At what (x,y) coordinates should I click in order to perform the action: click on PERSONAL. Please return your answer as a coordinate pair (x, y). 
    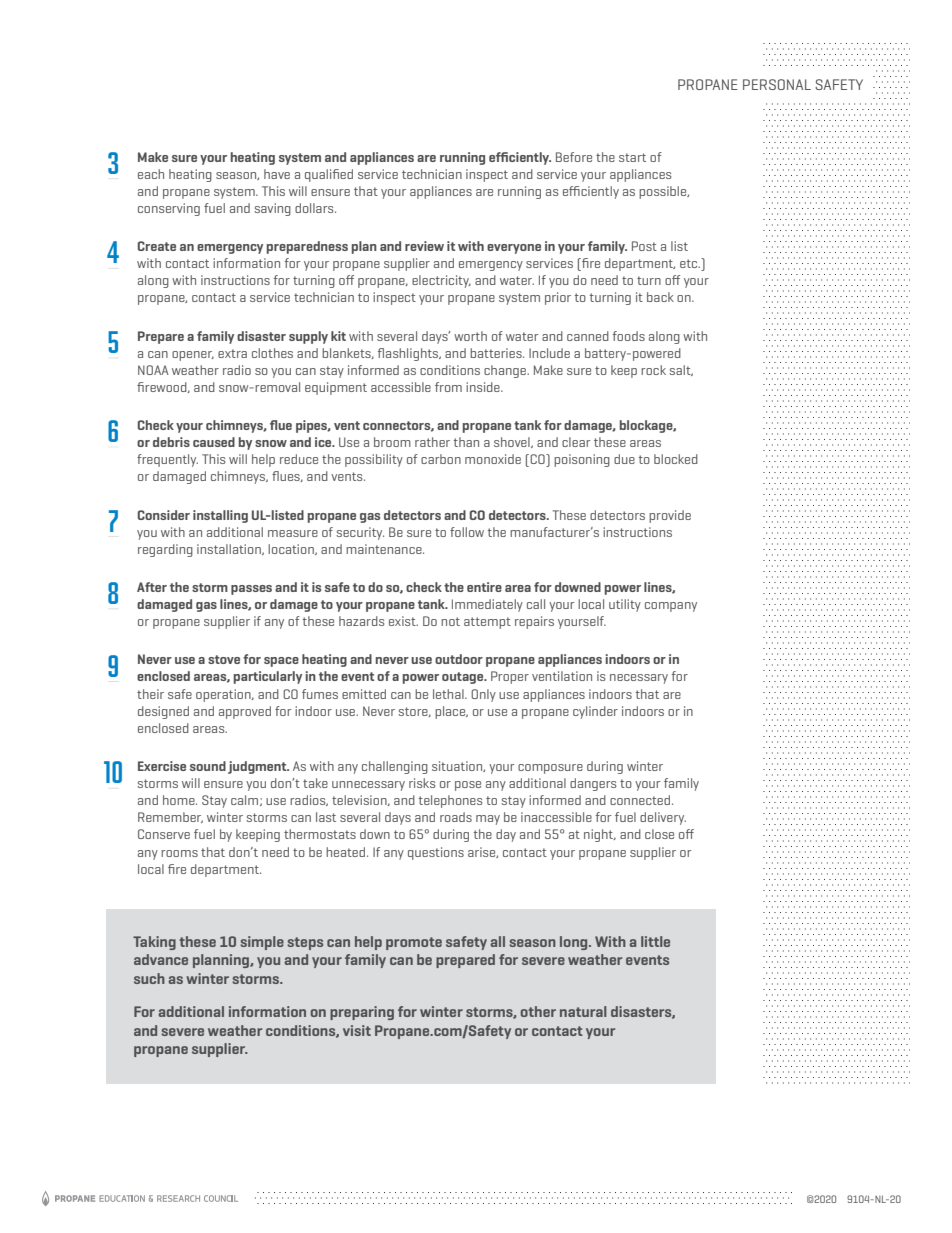
    Looking at the image, I should click on (777, 84).
